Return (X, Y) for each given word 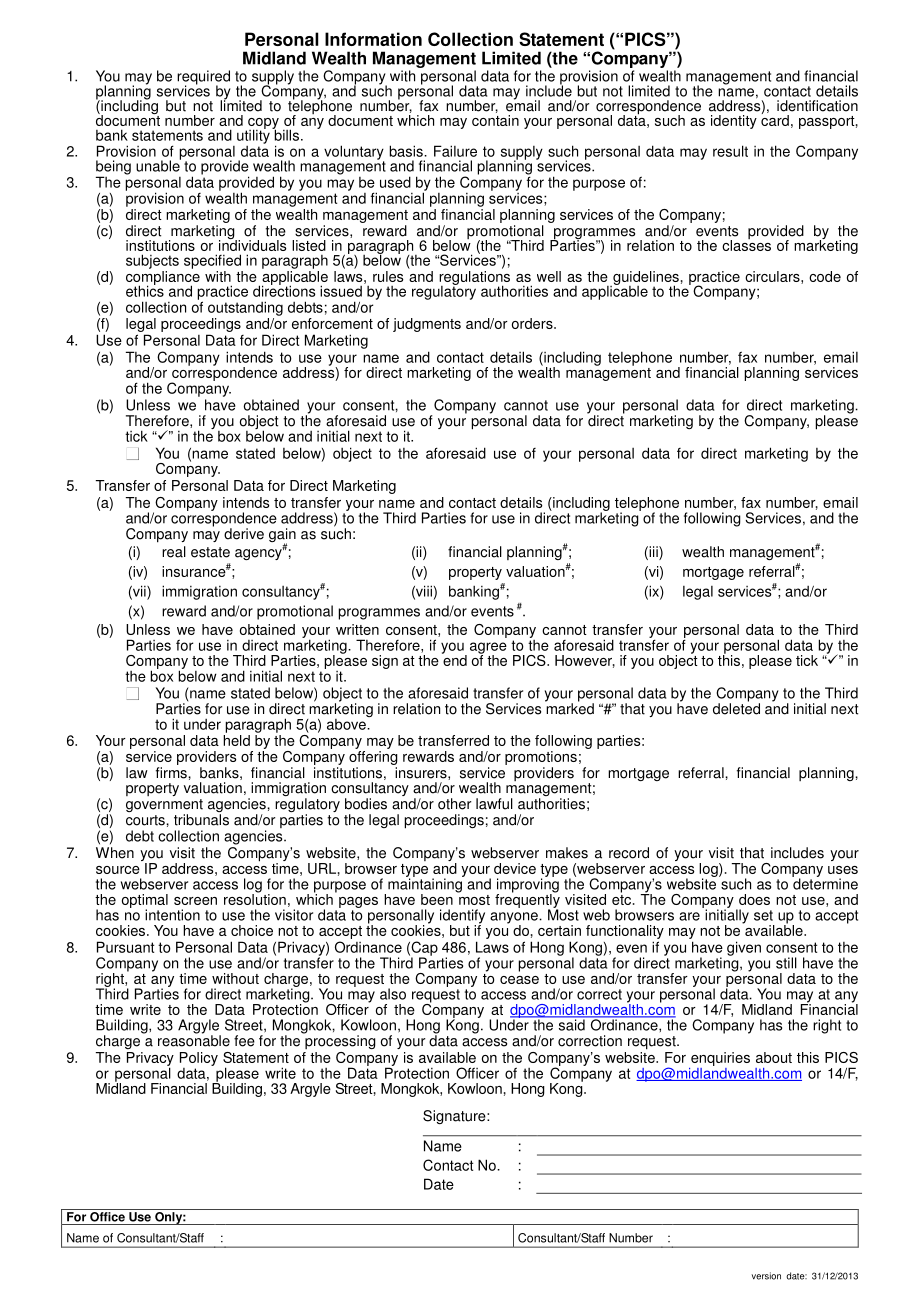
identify (462, 917)
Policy (199, 1059)
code (825, 276)
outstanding (245, 308)
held (236, 740)
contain (495, 119)
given (744, 948)
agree (488, 649)
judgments (427, 325)
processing (339, 1041)
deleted (736, 708)
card (775, 119)
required (203, 78)
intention (172, 915)
